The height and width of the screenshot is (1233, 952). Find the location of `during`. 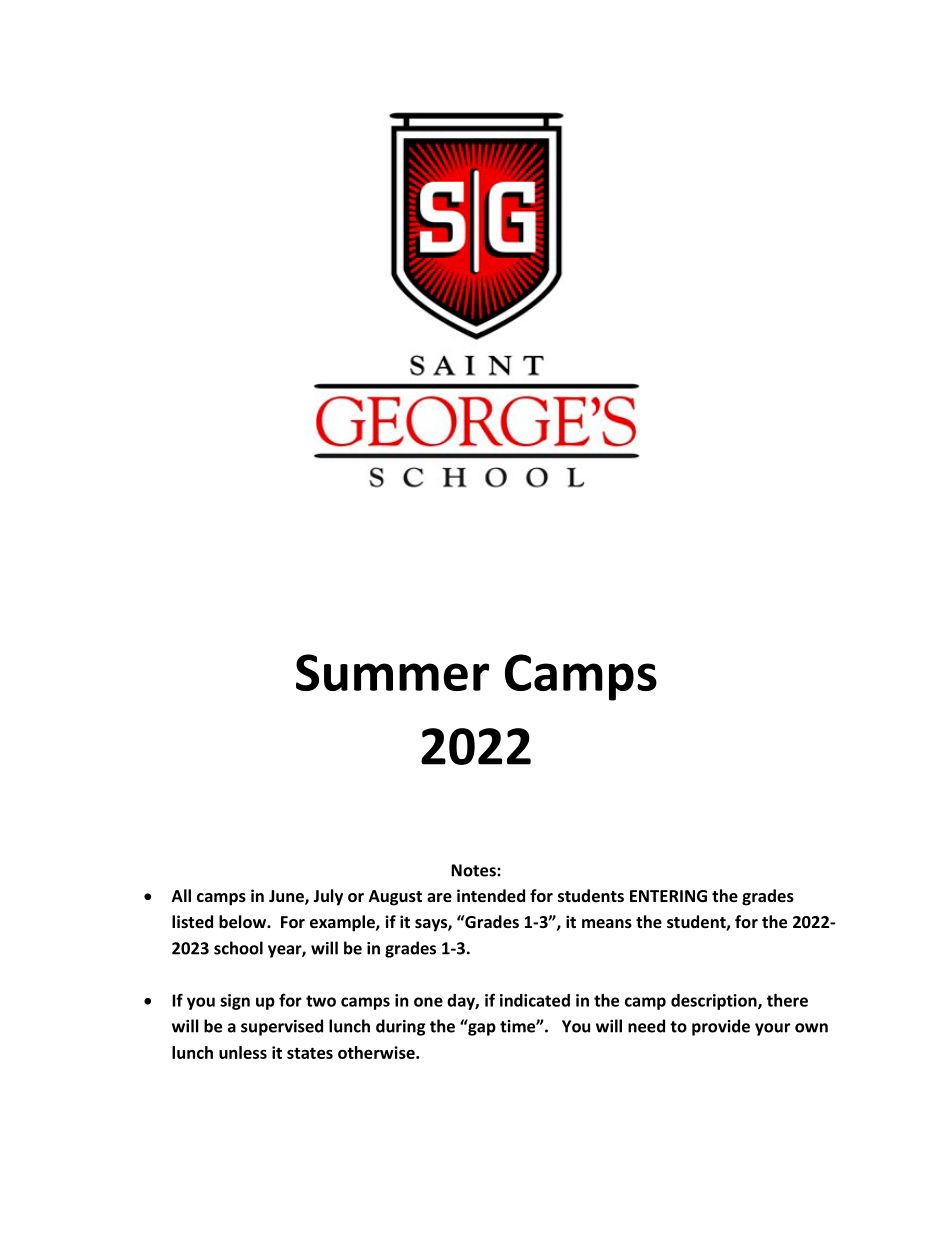

during is located at coordinates (401, 1027).
